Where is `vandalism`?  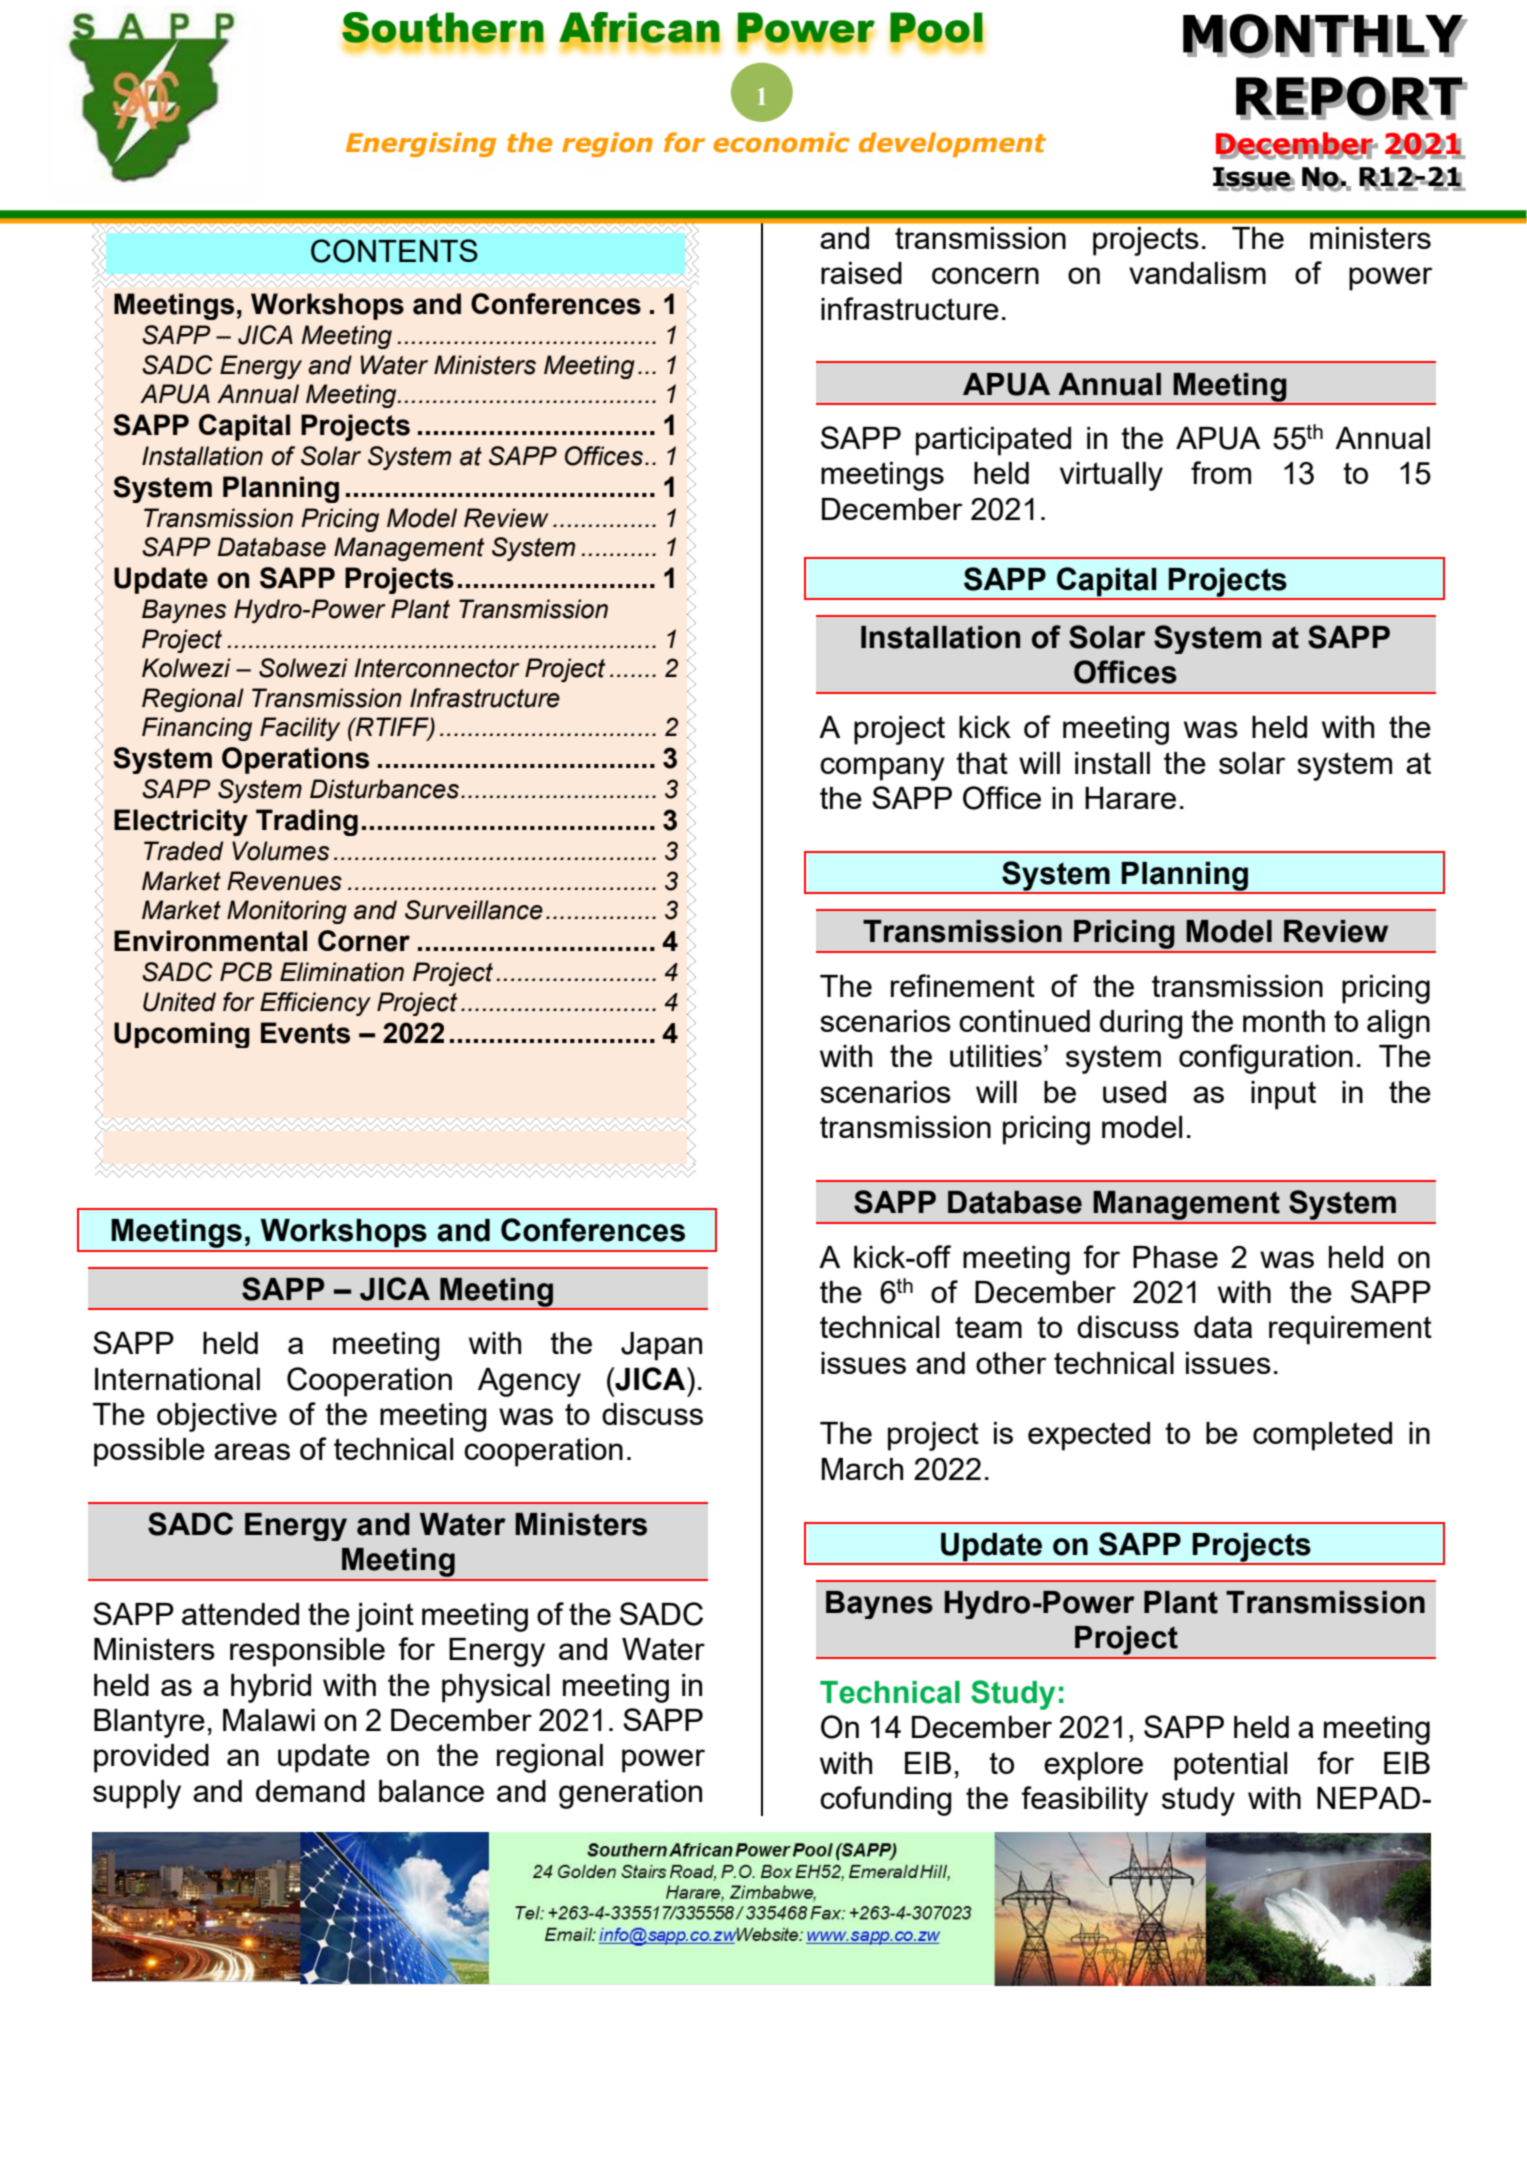
vandalism is located at coordinates (1197, 273).
